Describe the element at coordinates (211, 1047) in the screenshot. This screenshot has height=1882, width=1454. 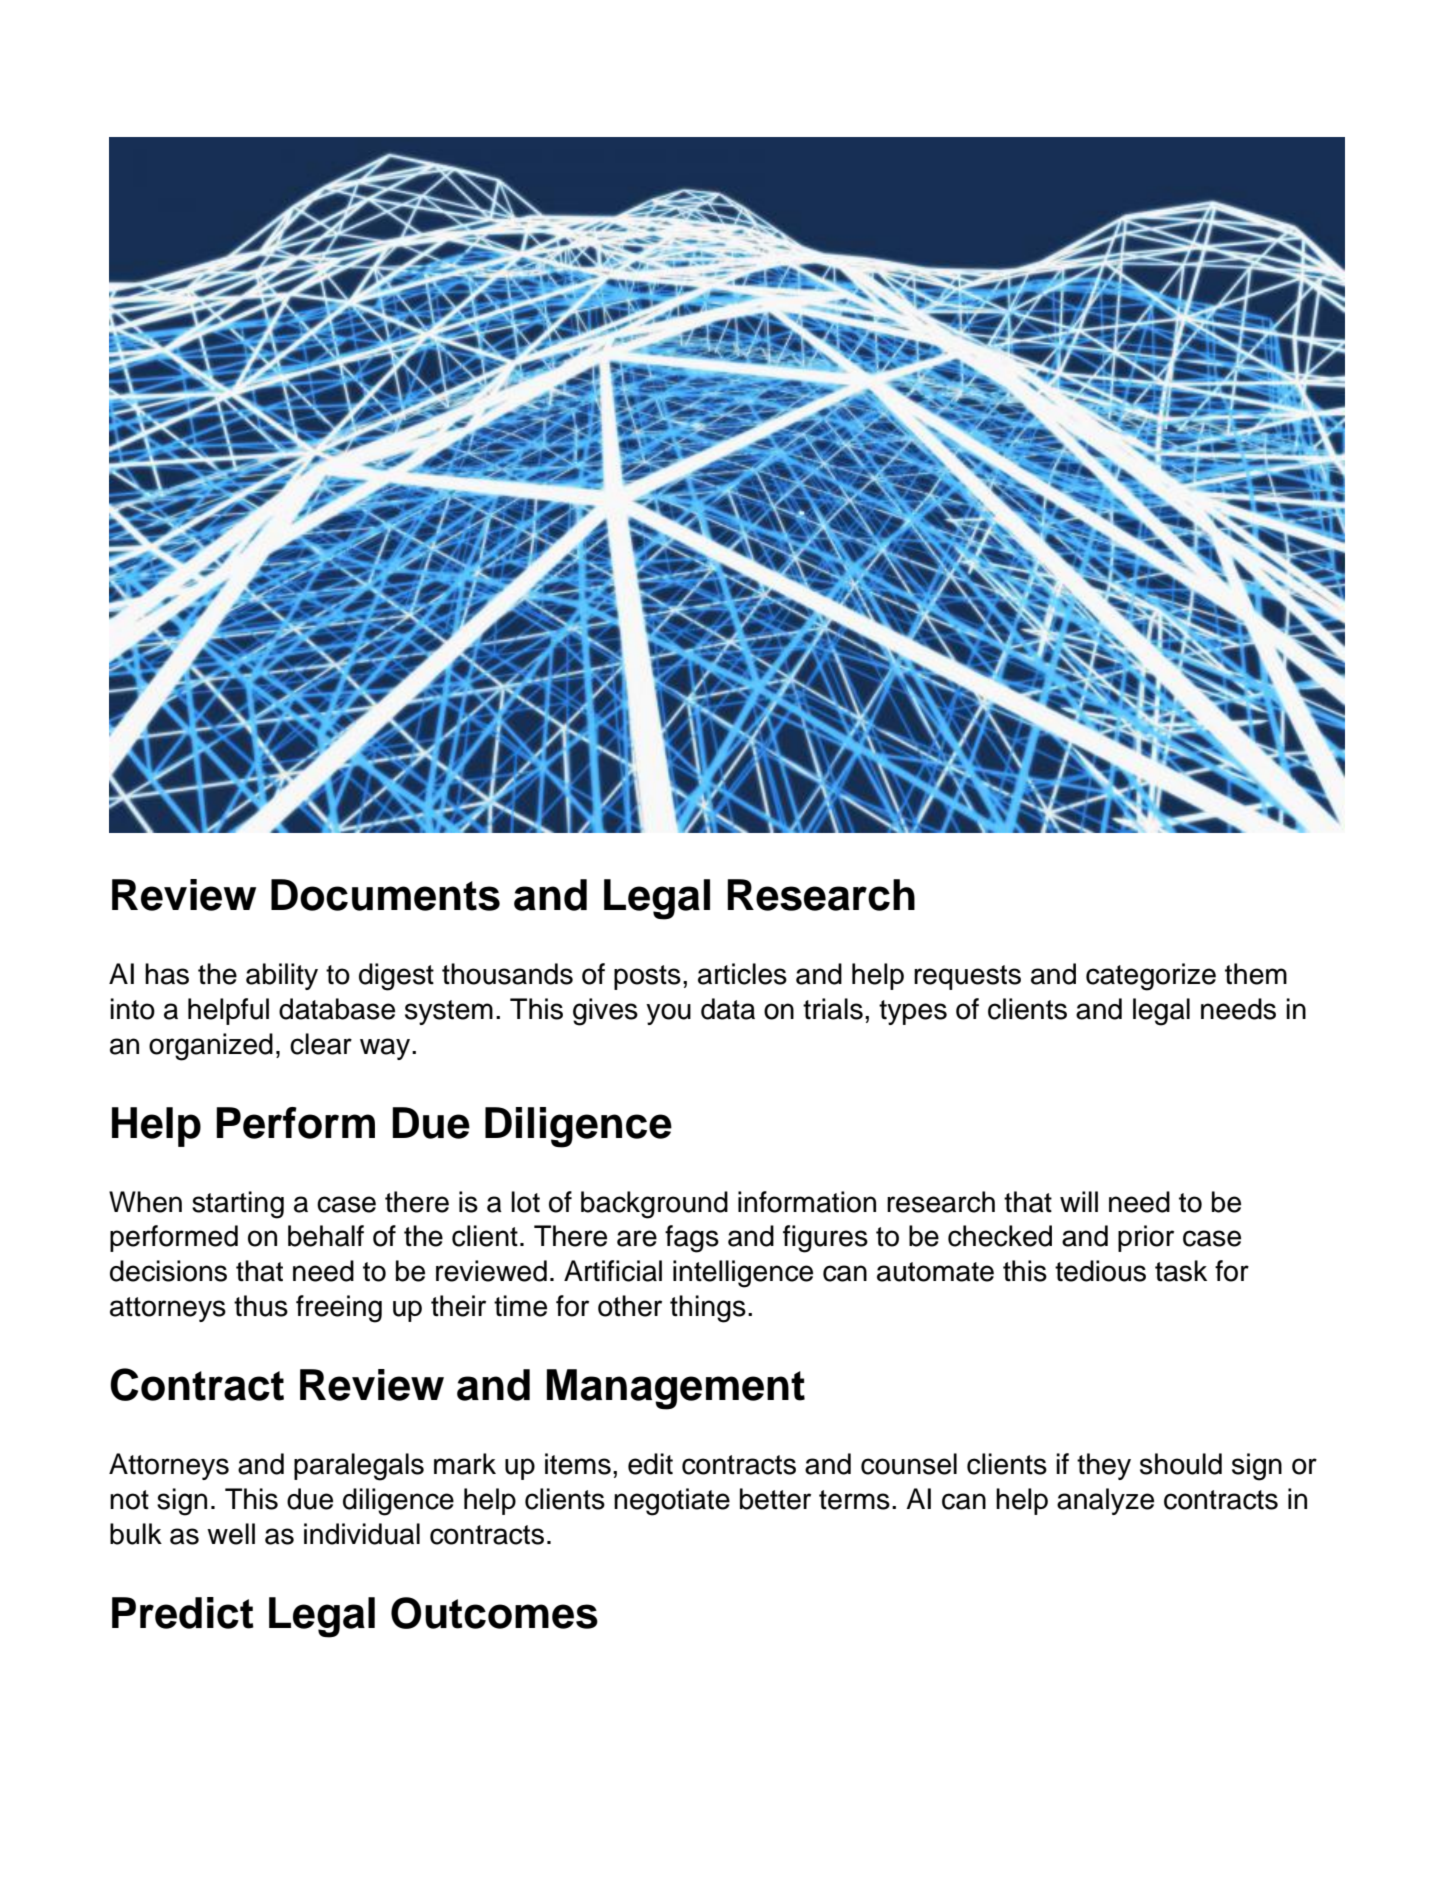
I see `organized` at that location.
